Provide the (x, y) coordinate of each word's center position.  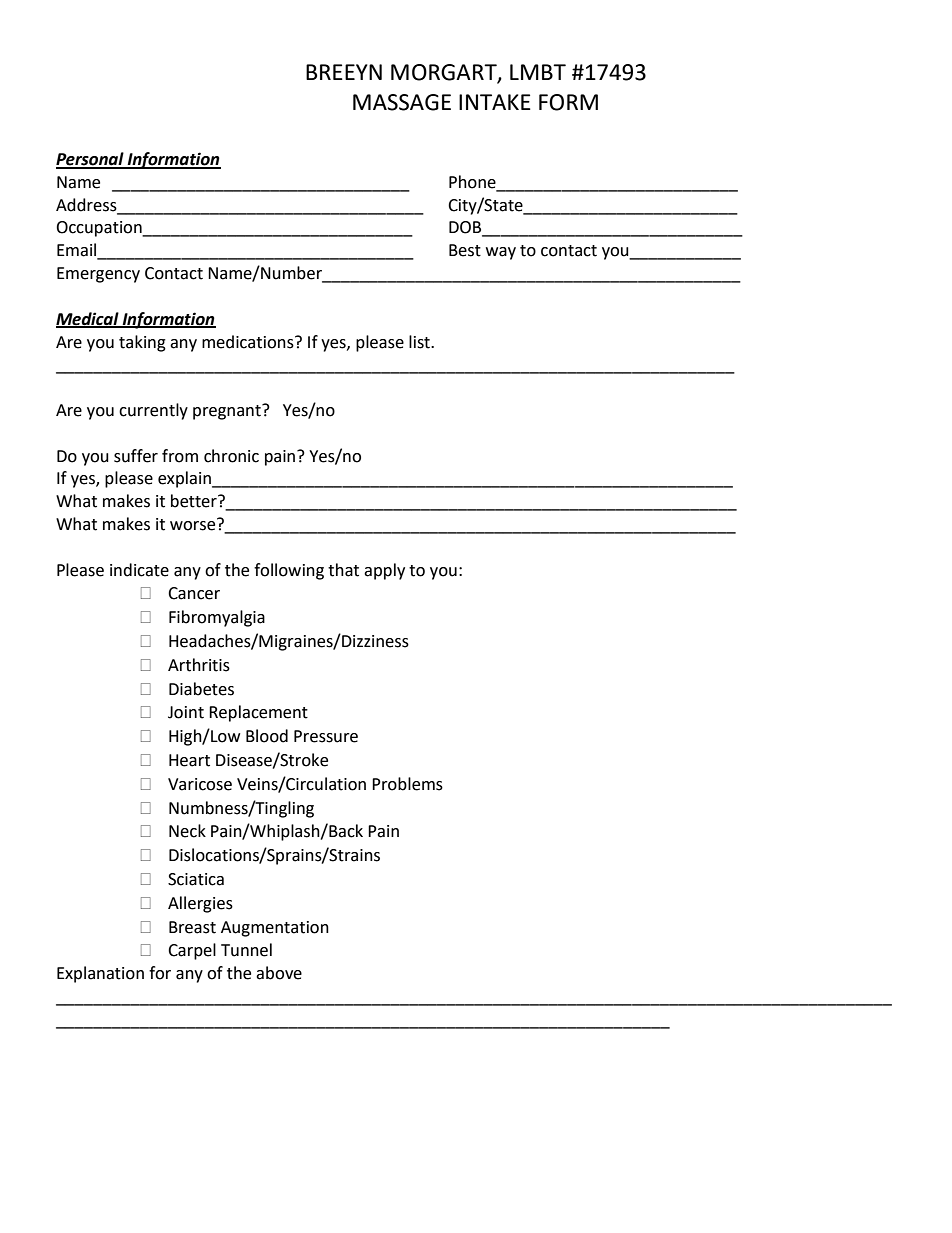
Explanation (100, 974)
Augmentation (275, 929)
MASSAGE (402, 102)
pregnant (228, 412)
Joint (186, 712)
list (420, 342)
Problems (407, 784)
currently (153, 411)
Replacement (258, 713)
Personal (91, 160)
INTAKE (495, 102)
